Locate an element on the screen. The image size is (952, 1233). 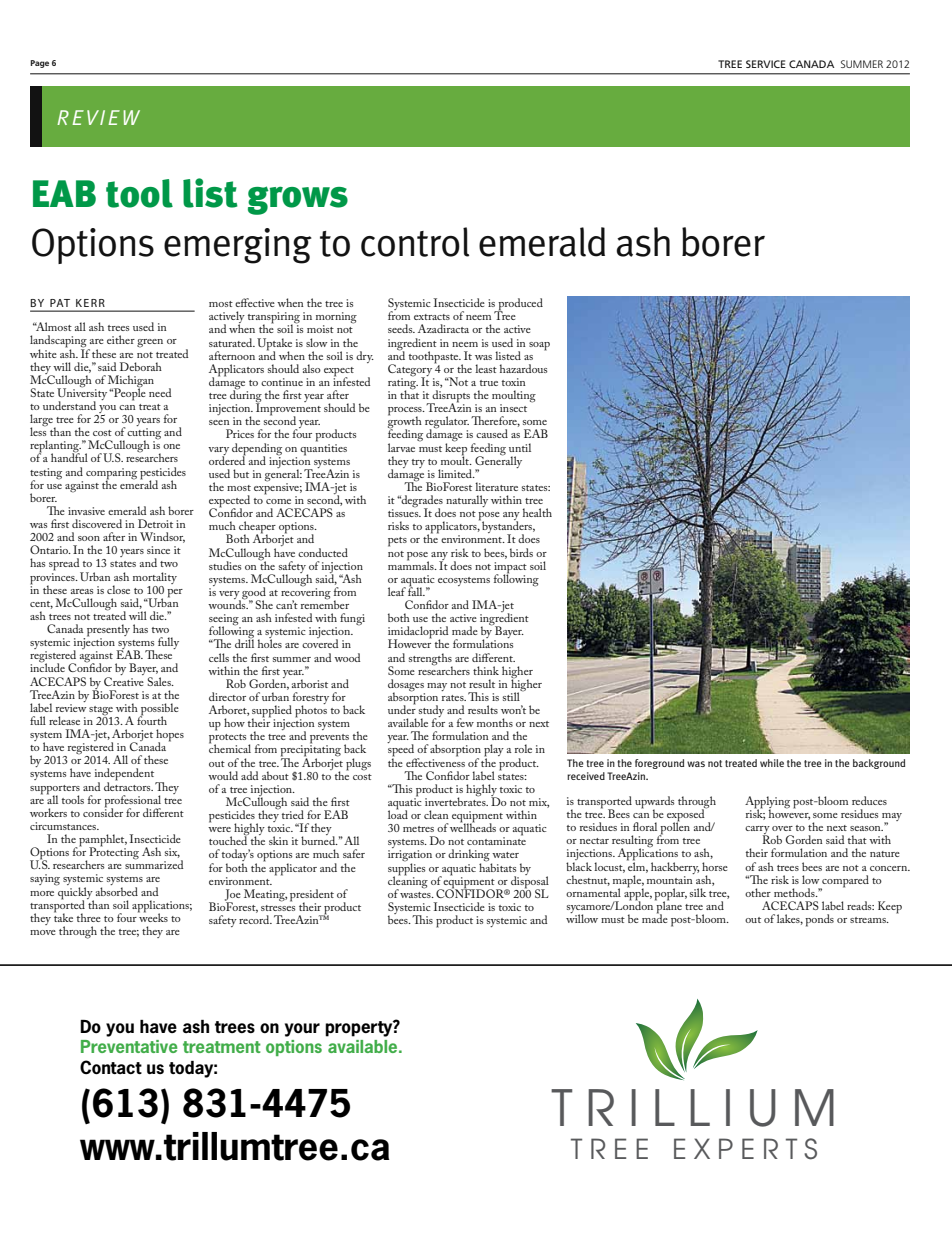
while is located at coordinates (772, 763).
